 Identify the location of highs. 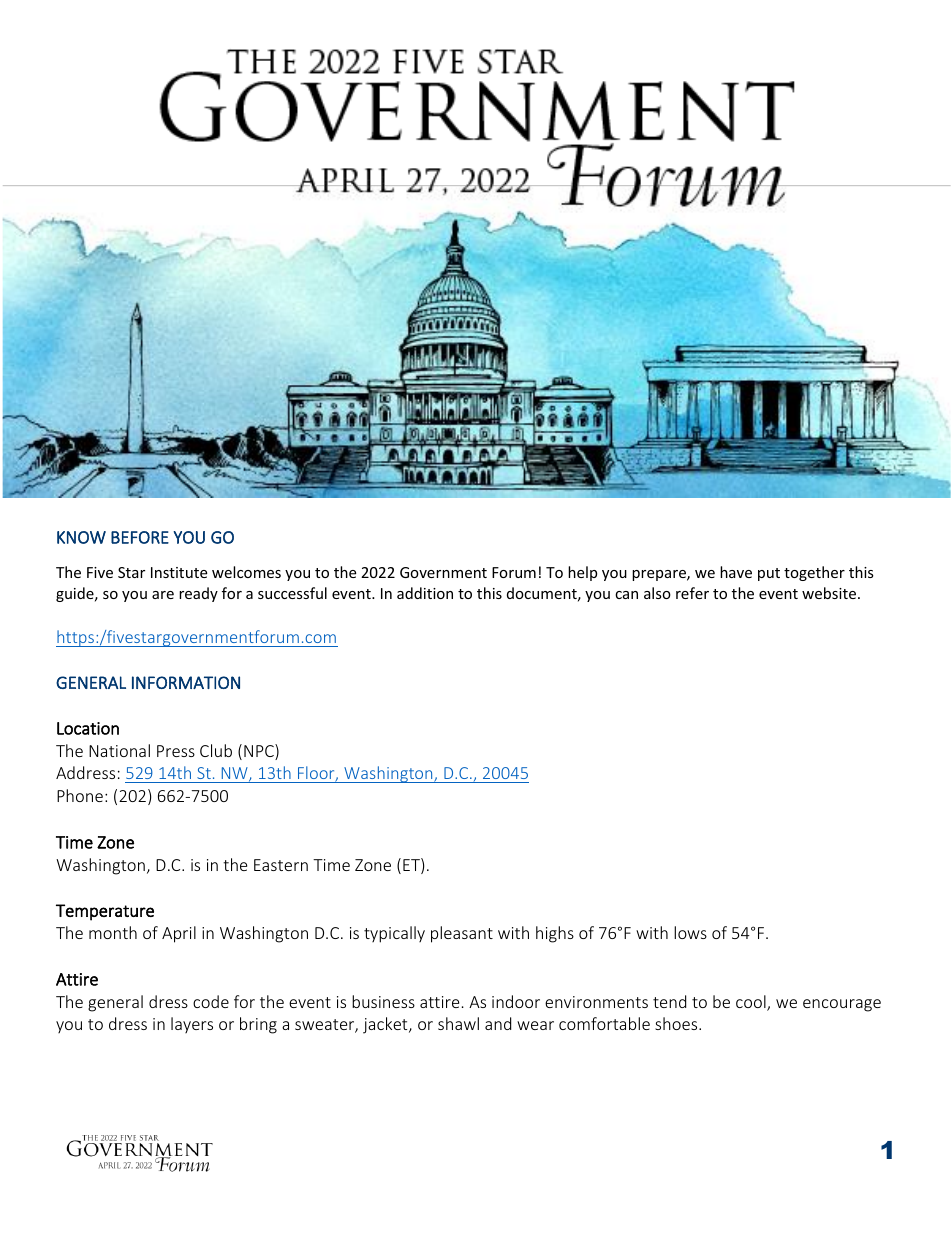
(555, 934).
